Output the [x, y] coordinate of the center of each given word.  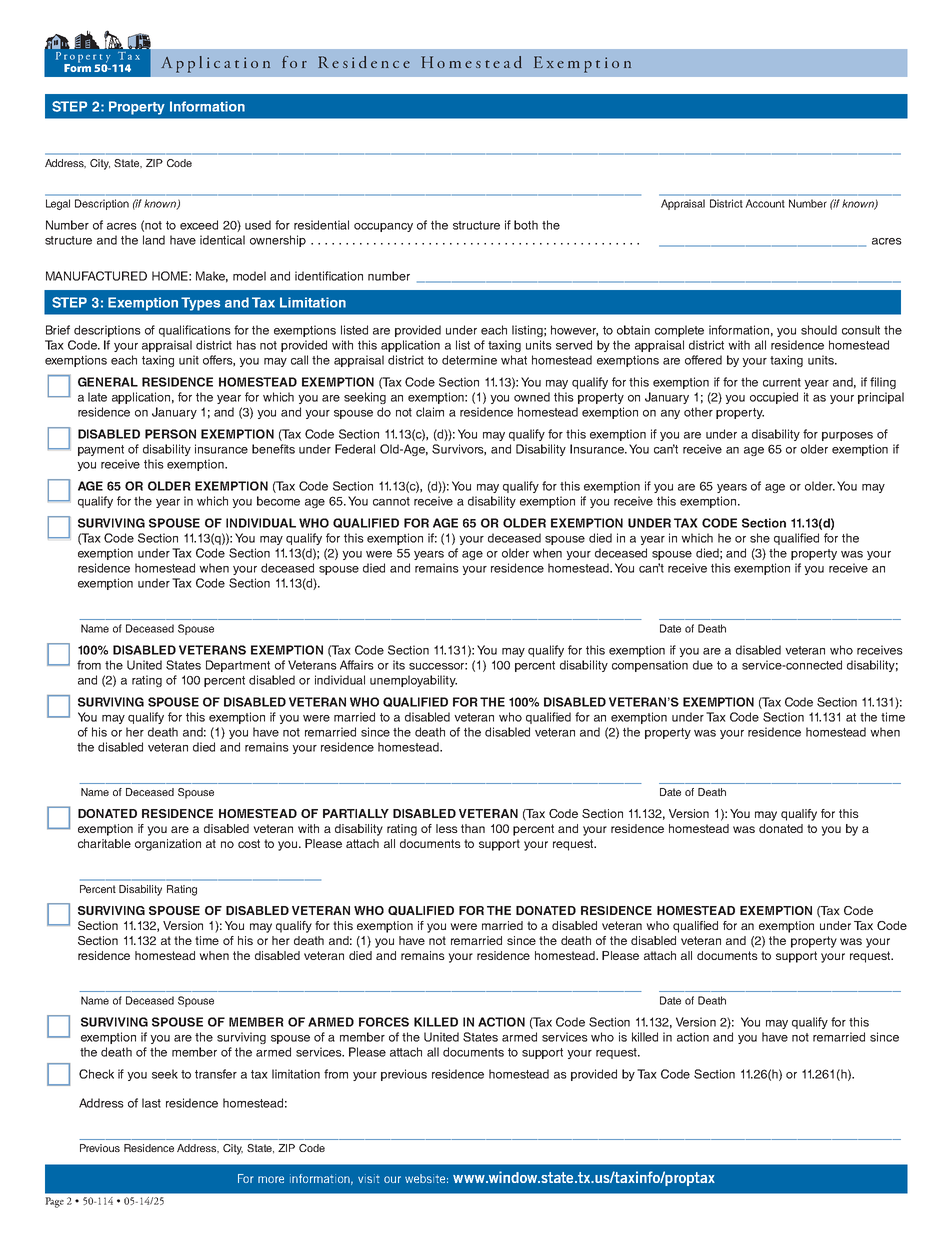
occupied [774, 398]
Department [238, 666]
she [760, 538]
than [473, 828]
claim [430, 412]
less [447, 828]
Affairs [357, 665]
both [526, 225]
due [703, 665]
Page [54, 1202]
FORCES [384, 1022]
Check [96, 1074]
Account [765, 203]
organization [168, 845]
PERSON [170, 434]
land [154, 240]
